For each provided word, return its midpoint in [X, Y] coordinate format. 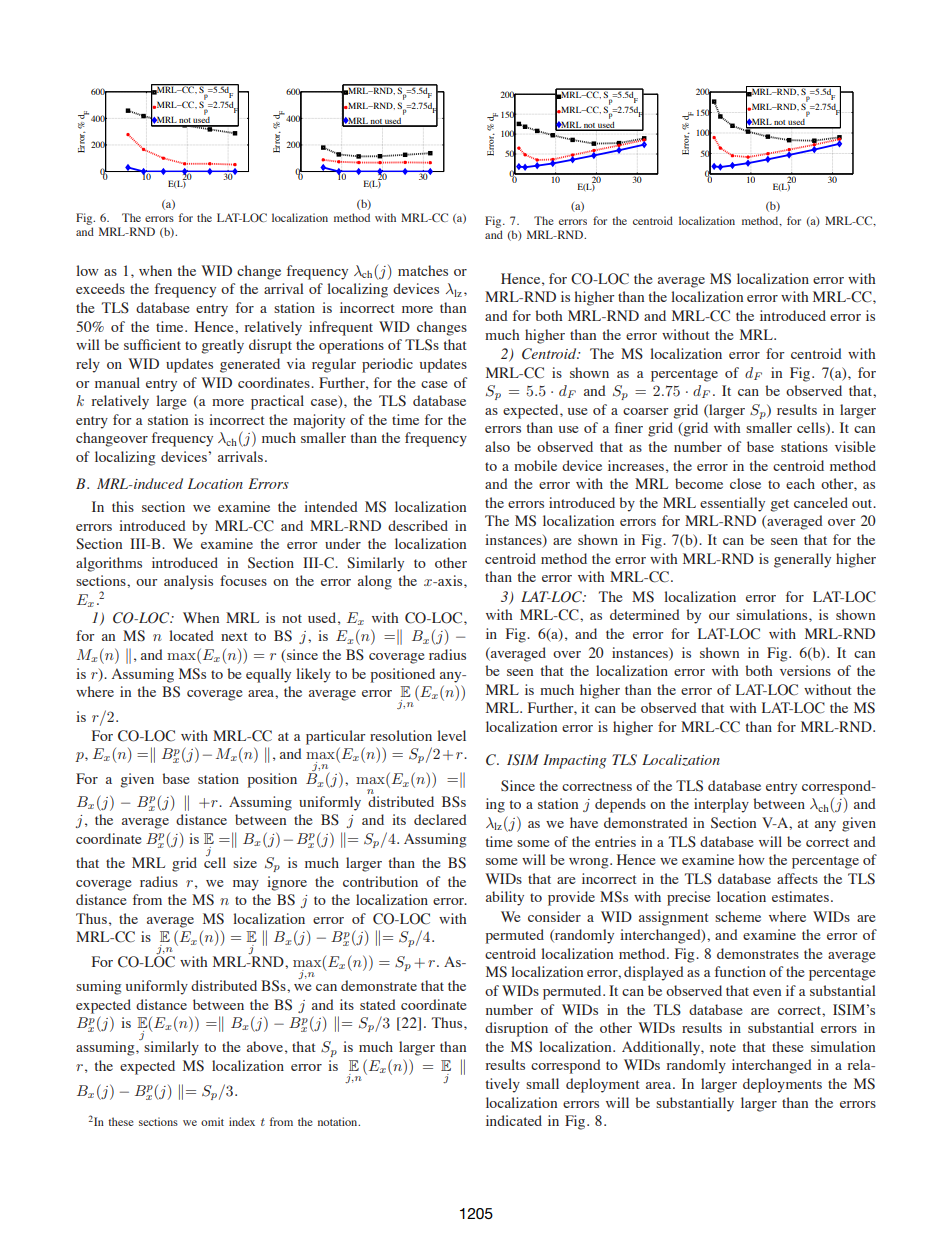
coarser [645, 411]
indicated [514, 1120]
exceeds [100, 288]
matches [423, 270]
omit [212, 1121]
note [723, 1047]
